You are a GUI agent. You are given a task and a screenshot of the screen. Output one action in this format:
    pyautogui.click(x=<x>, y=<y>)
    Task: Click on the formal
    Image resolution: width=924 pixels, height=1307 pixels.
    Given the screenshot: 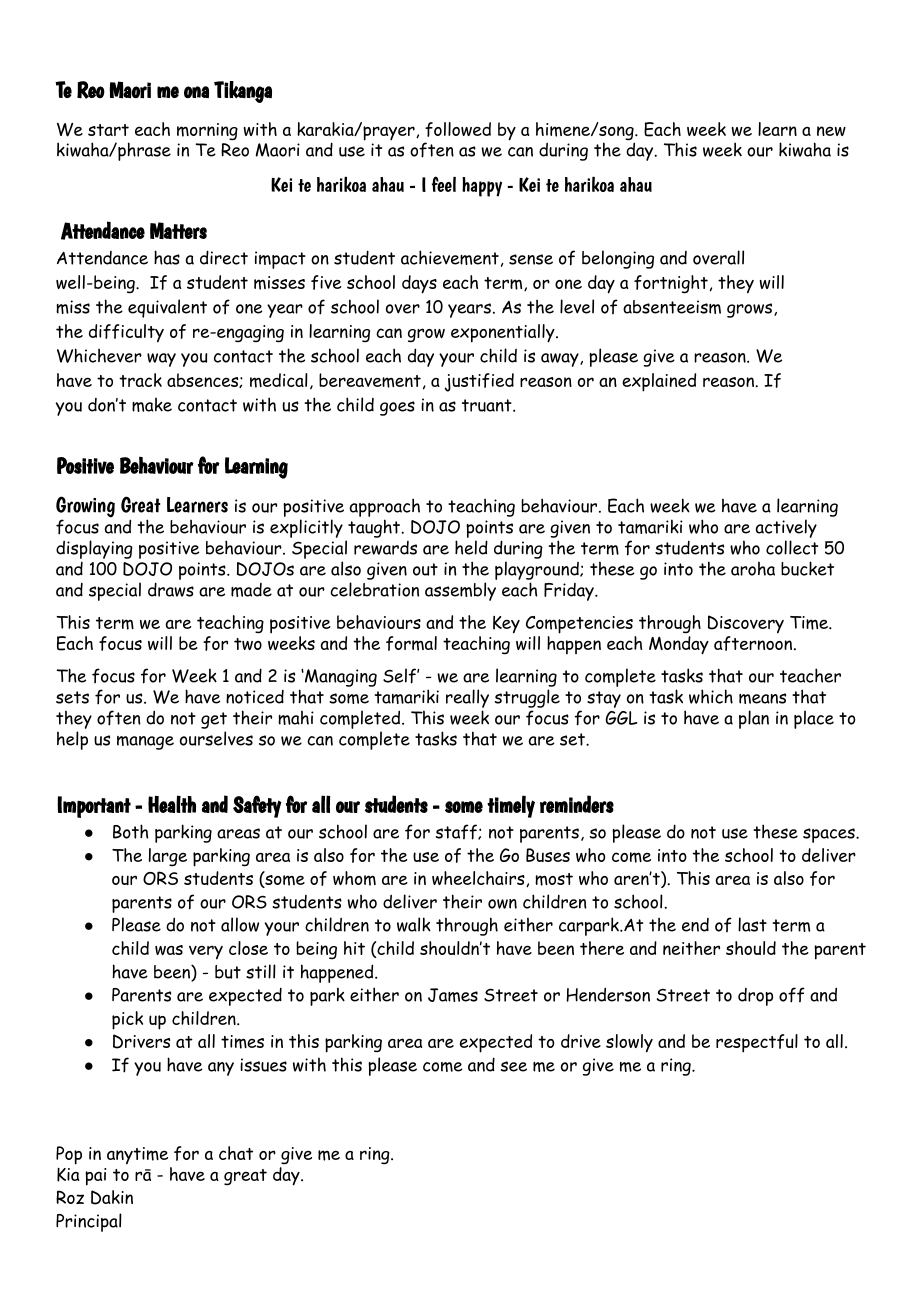 What is the action you would take?
    pyautogui.click(x=411, y=643)
